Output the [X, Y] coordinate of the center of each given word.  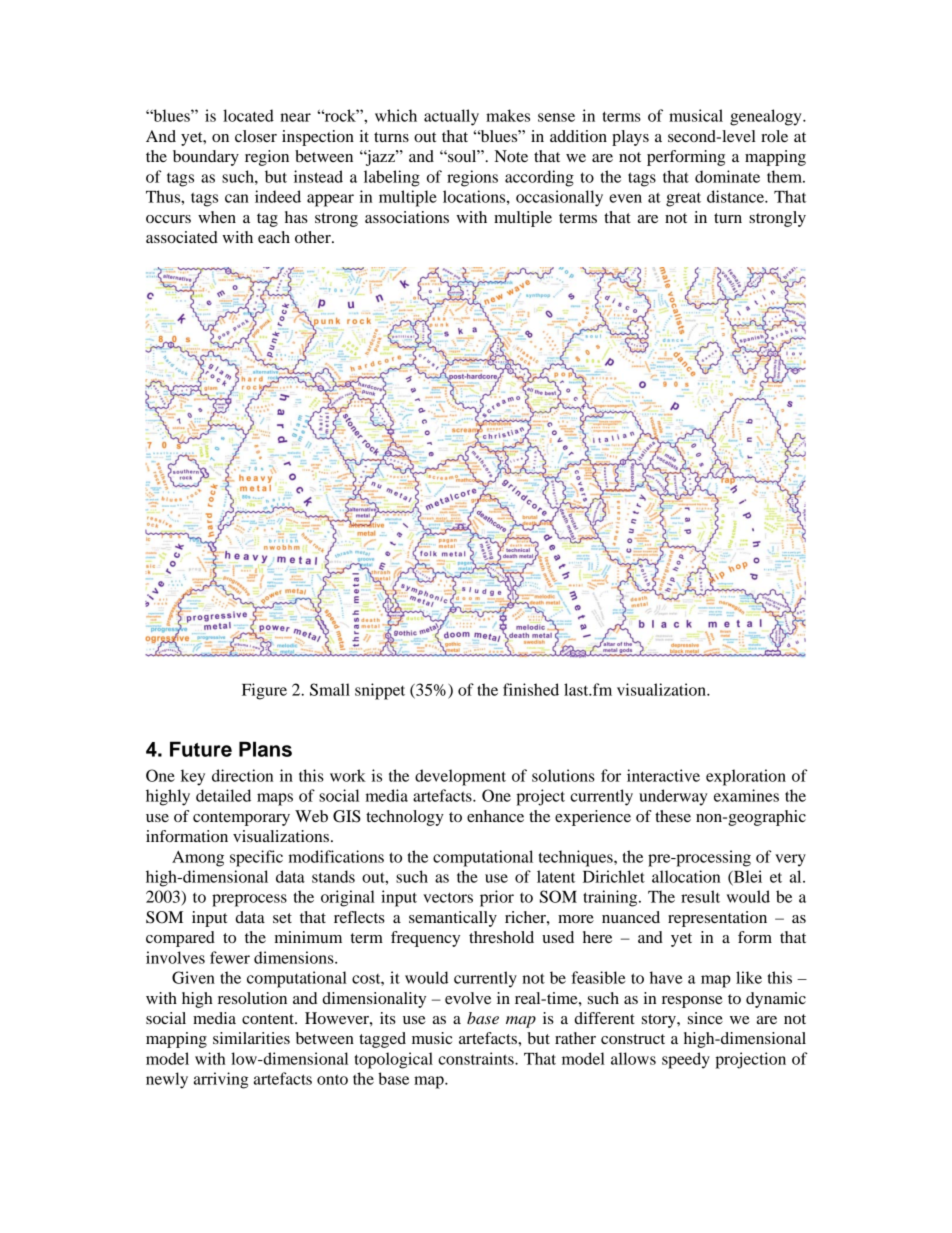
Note [511, 156]
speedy [686, 1060]
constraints [477, 1058]
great [683, 199]
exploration [746, 777]
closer [256, 136]
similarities [251, 1038]
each [274, 237]
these [673, 816]
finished [531, 689]
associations [407, 217]
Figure [264, 691]
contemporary [241, 819]
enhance [495, 816]
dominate [727, 176]
